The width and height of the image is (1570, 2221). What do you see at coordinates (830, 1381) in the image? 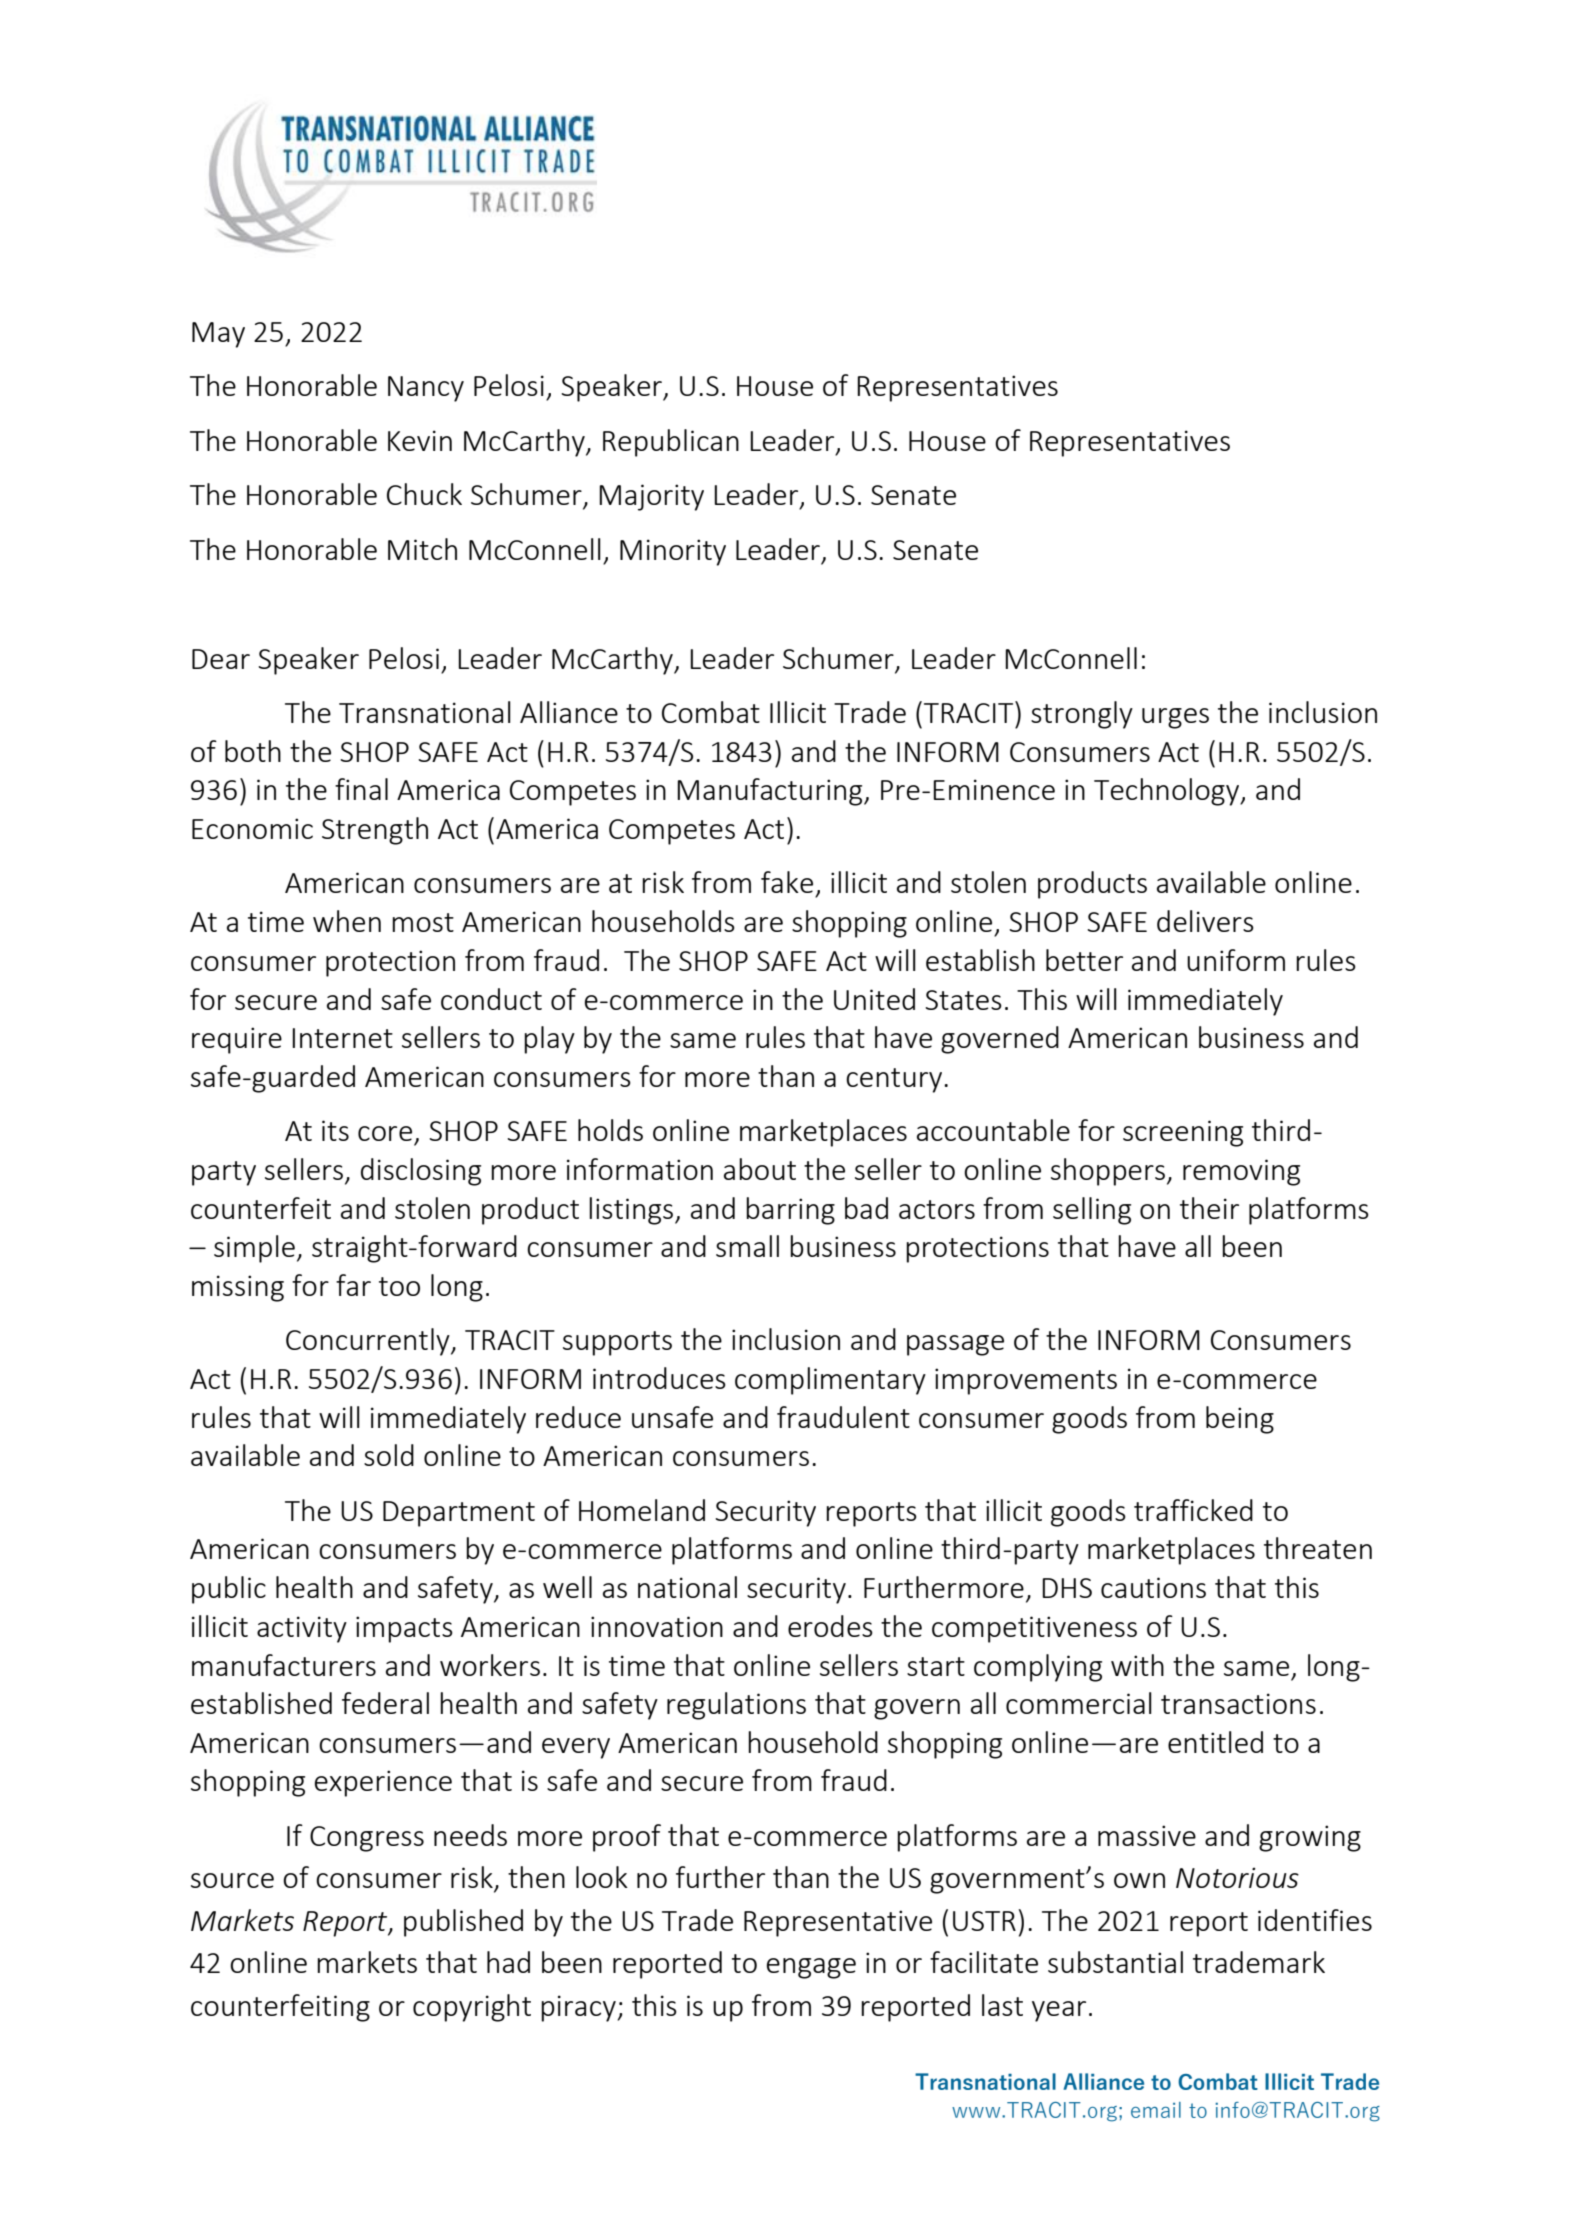
I see `complimentary` at bounding box center [830, 1381].
